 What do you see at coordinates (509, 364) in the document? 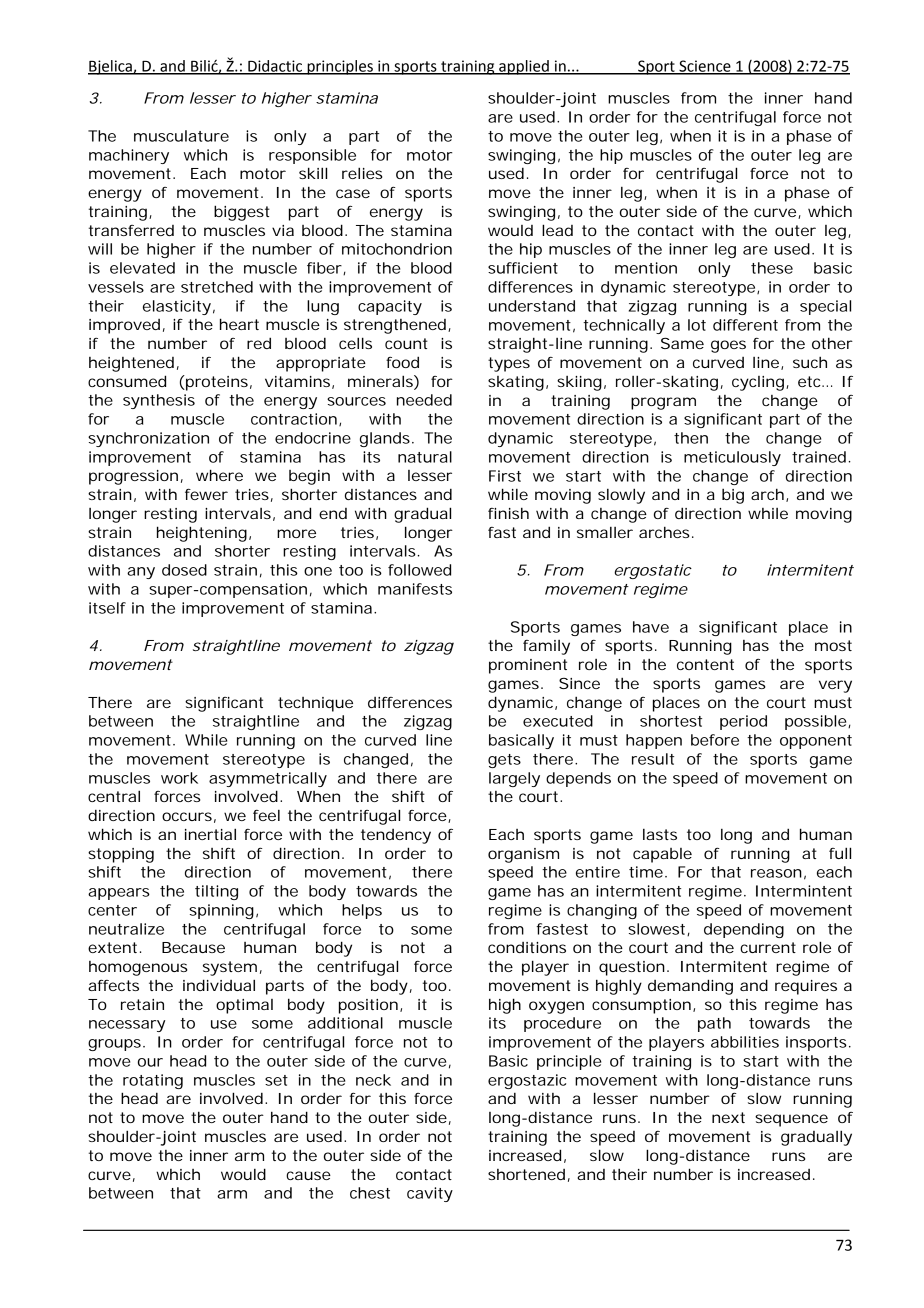
I see `types` at bounding box center [509, 364].
